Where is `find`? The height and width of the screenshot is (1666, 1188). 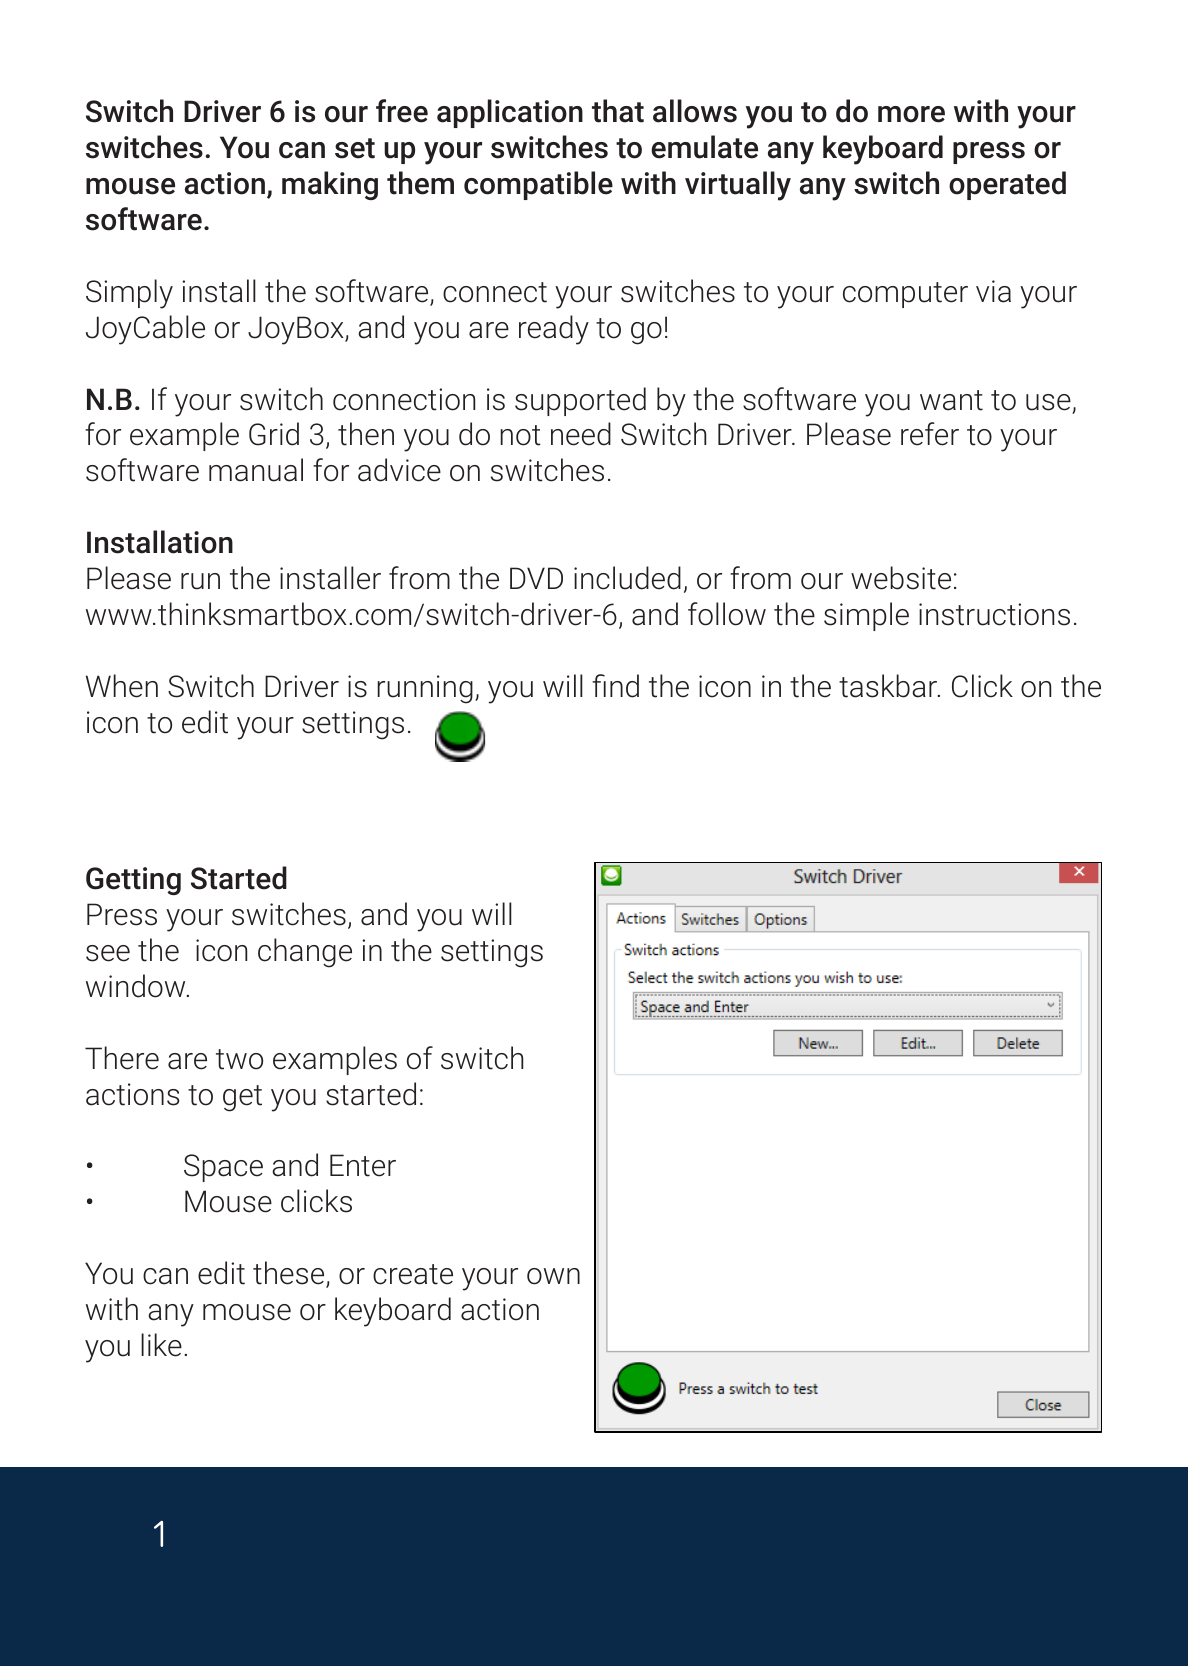
find is located at coordinates (615, 686).
